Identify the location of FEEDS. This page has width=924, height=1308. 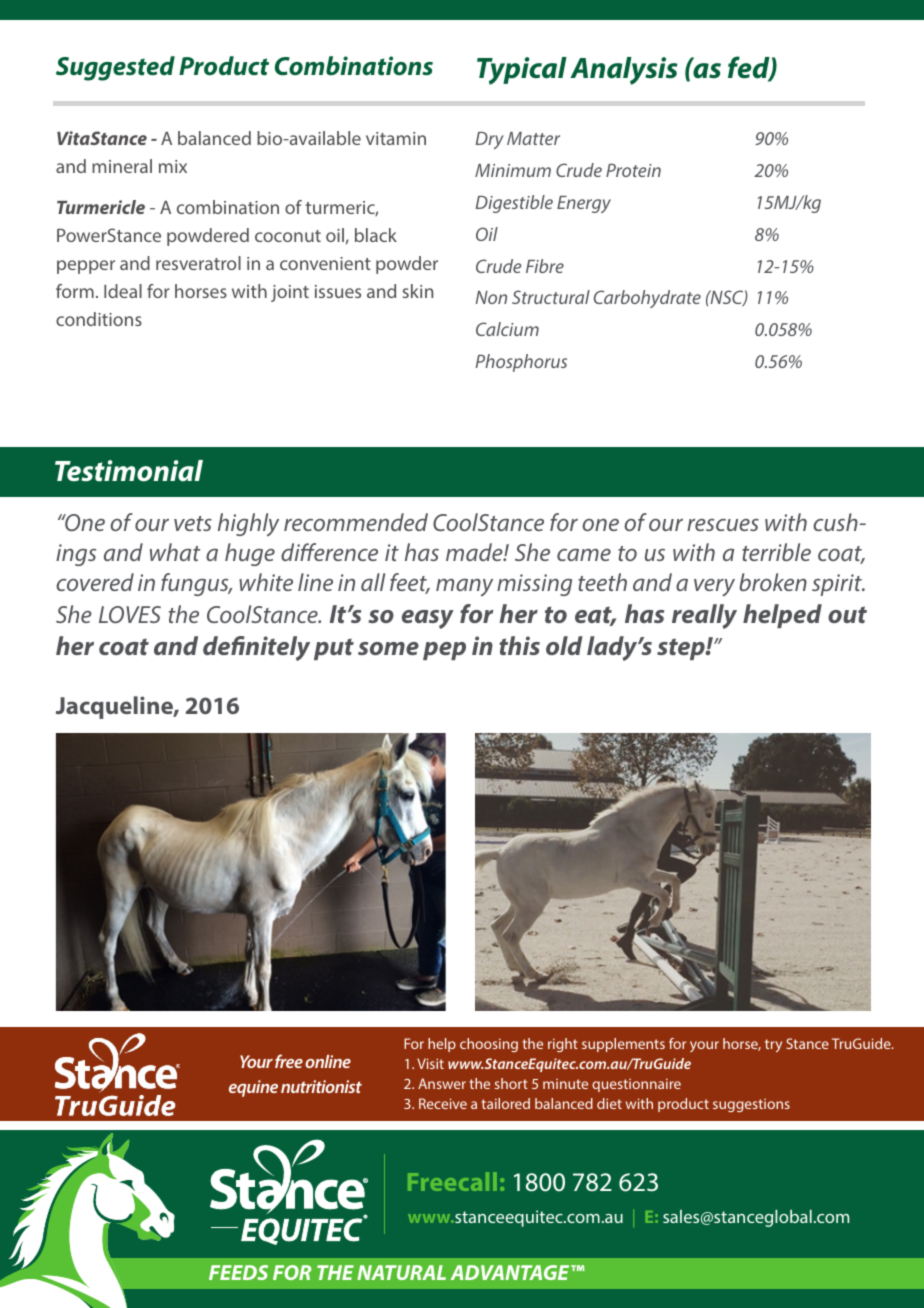
(238, 1272).
